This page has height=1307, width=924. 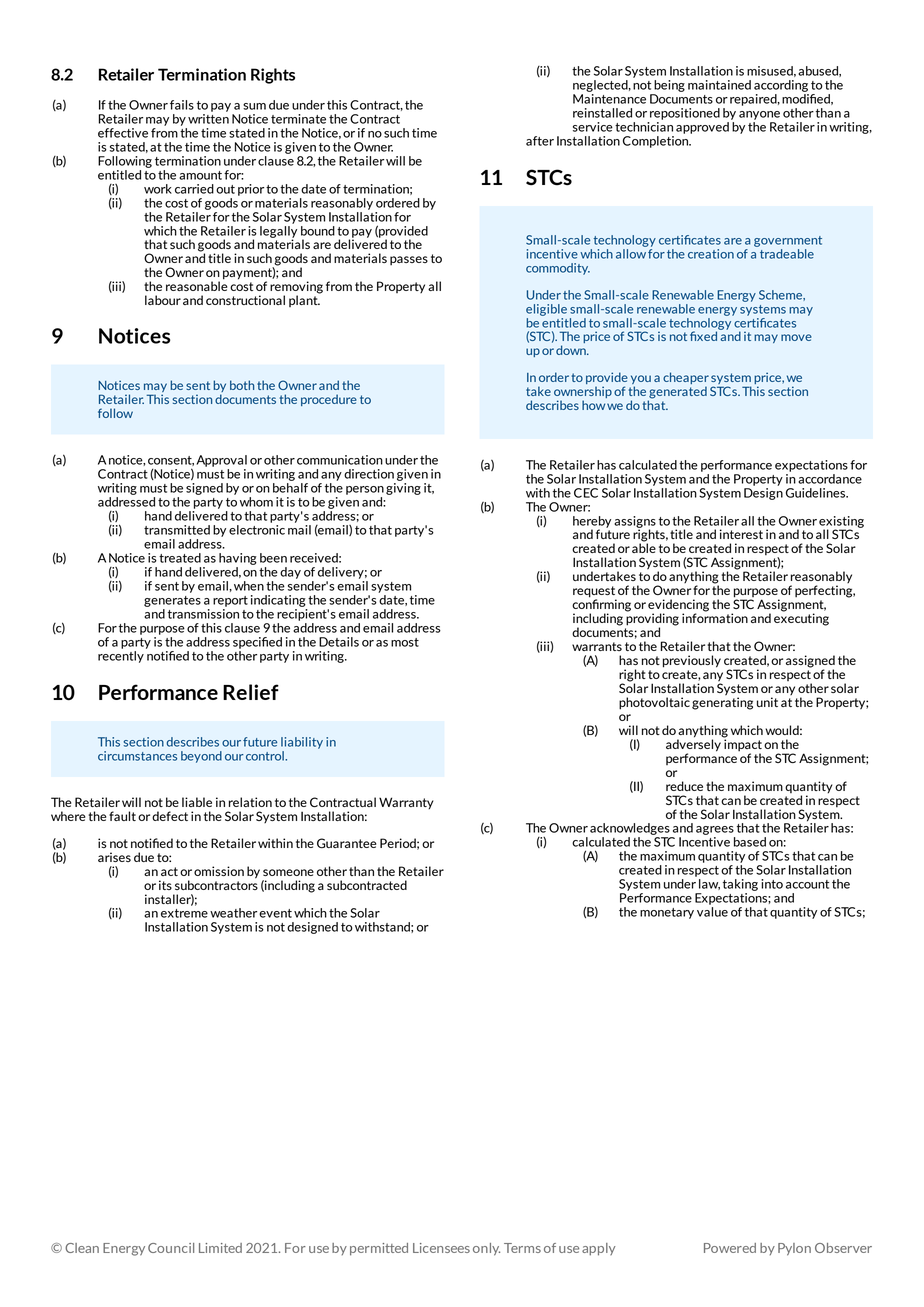 I want to click on after, so click(x=540, y=141).
